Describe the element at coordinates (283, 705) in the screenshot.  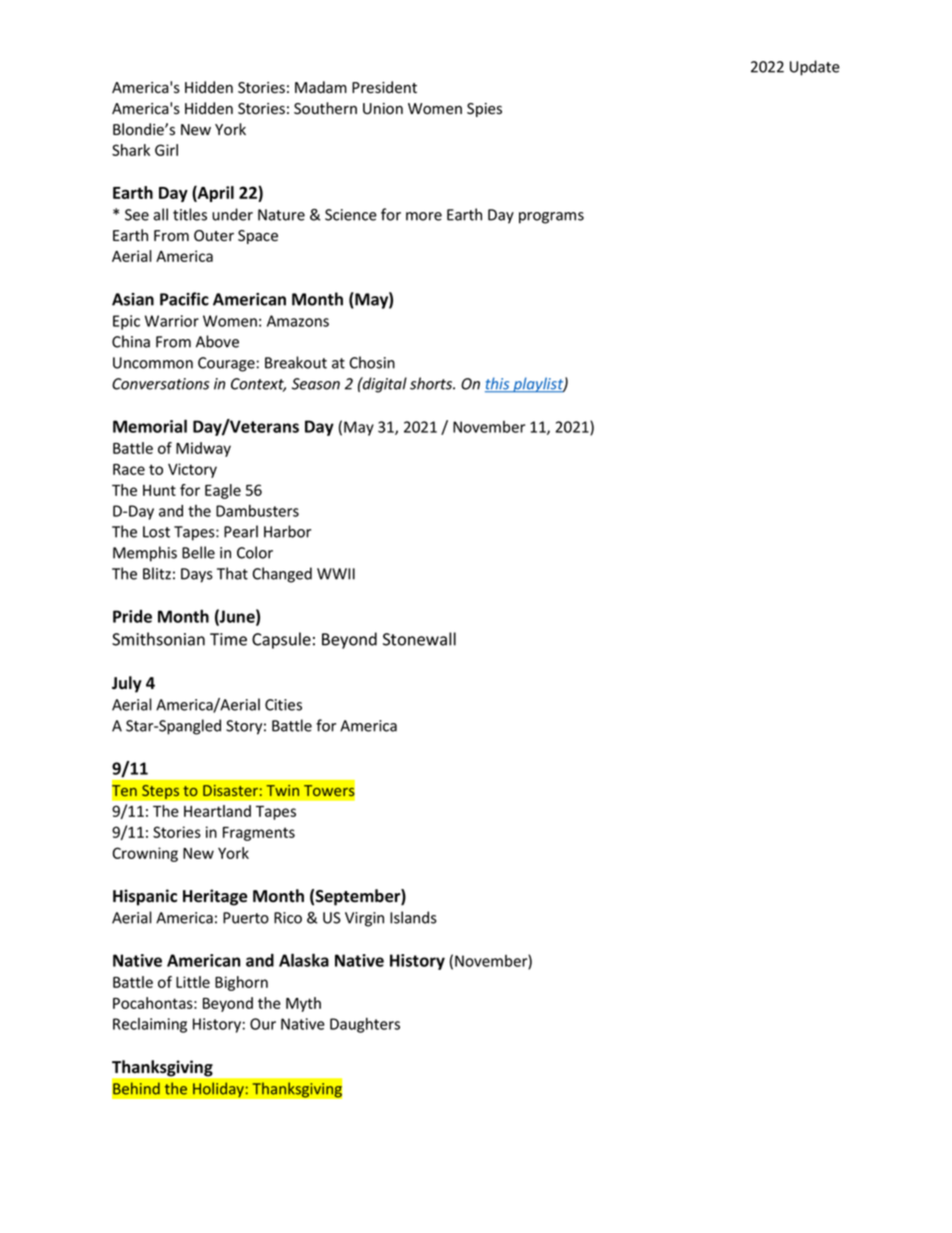
I see `Cities` at that location.
